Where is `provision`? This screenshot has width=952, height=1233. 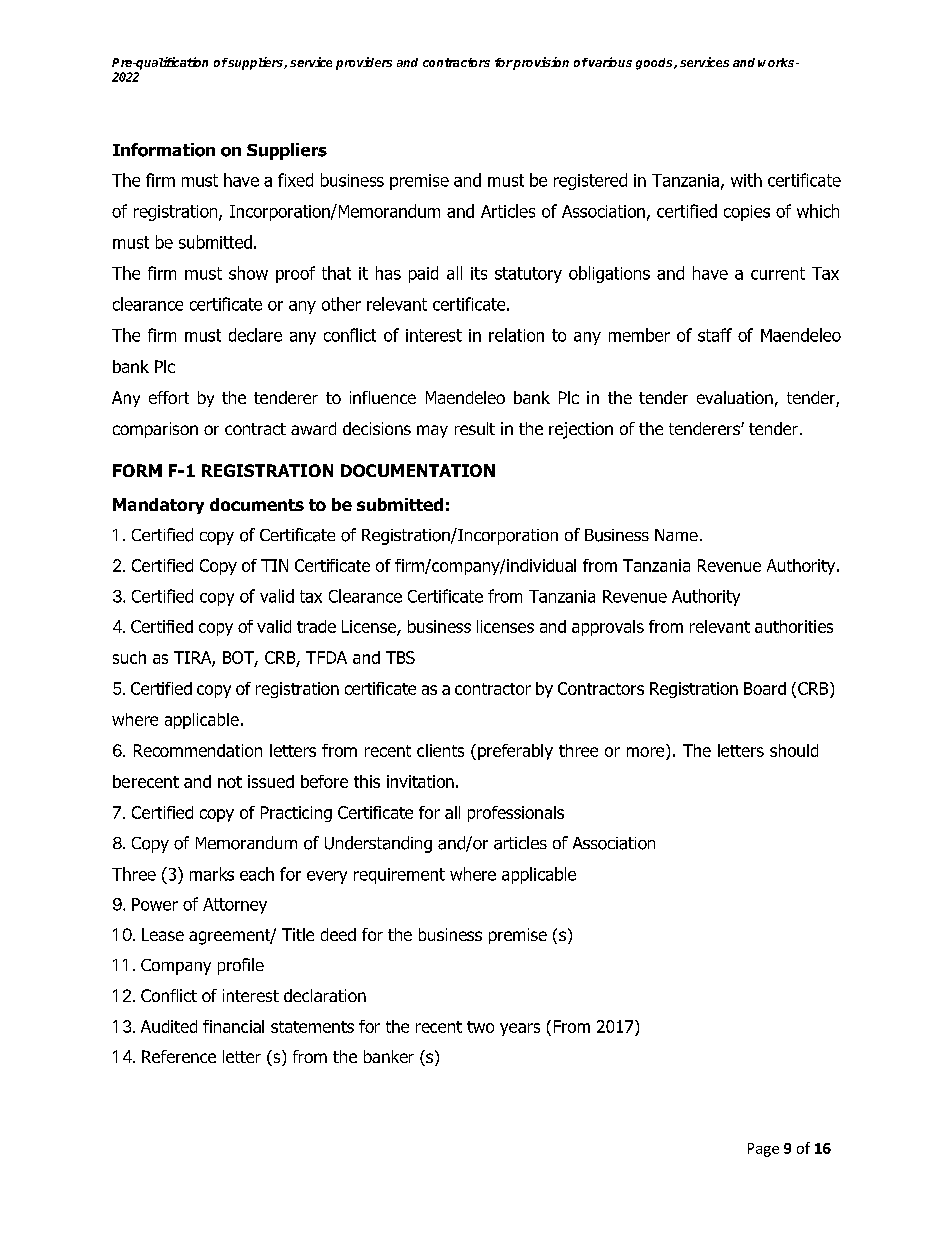
provision is located at coordinates (540, 63).
